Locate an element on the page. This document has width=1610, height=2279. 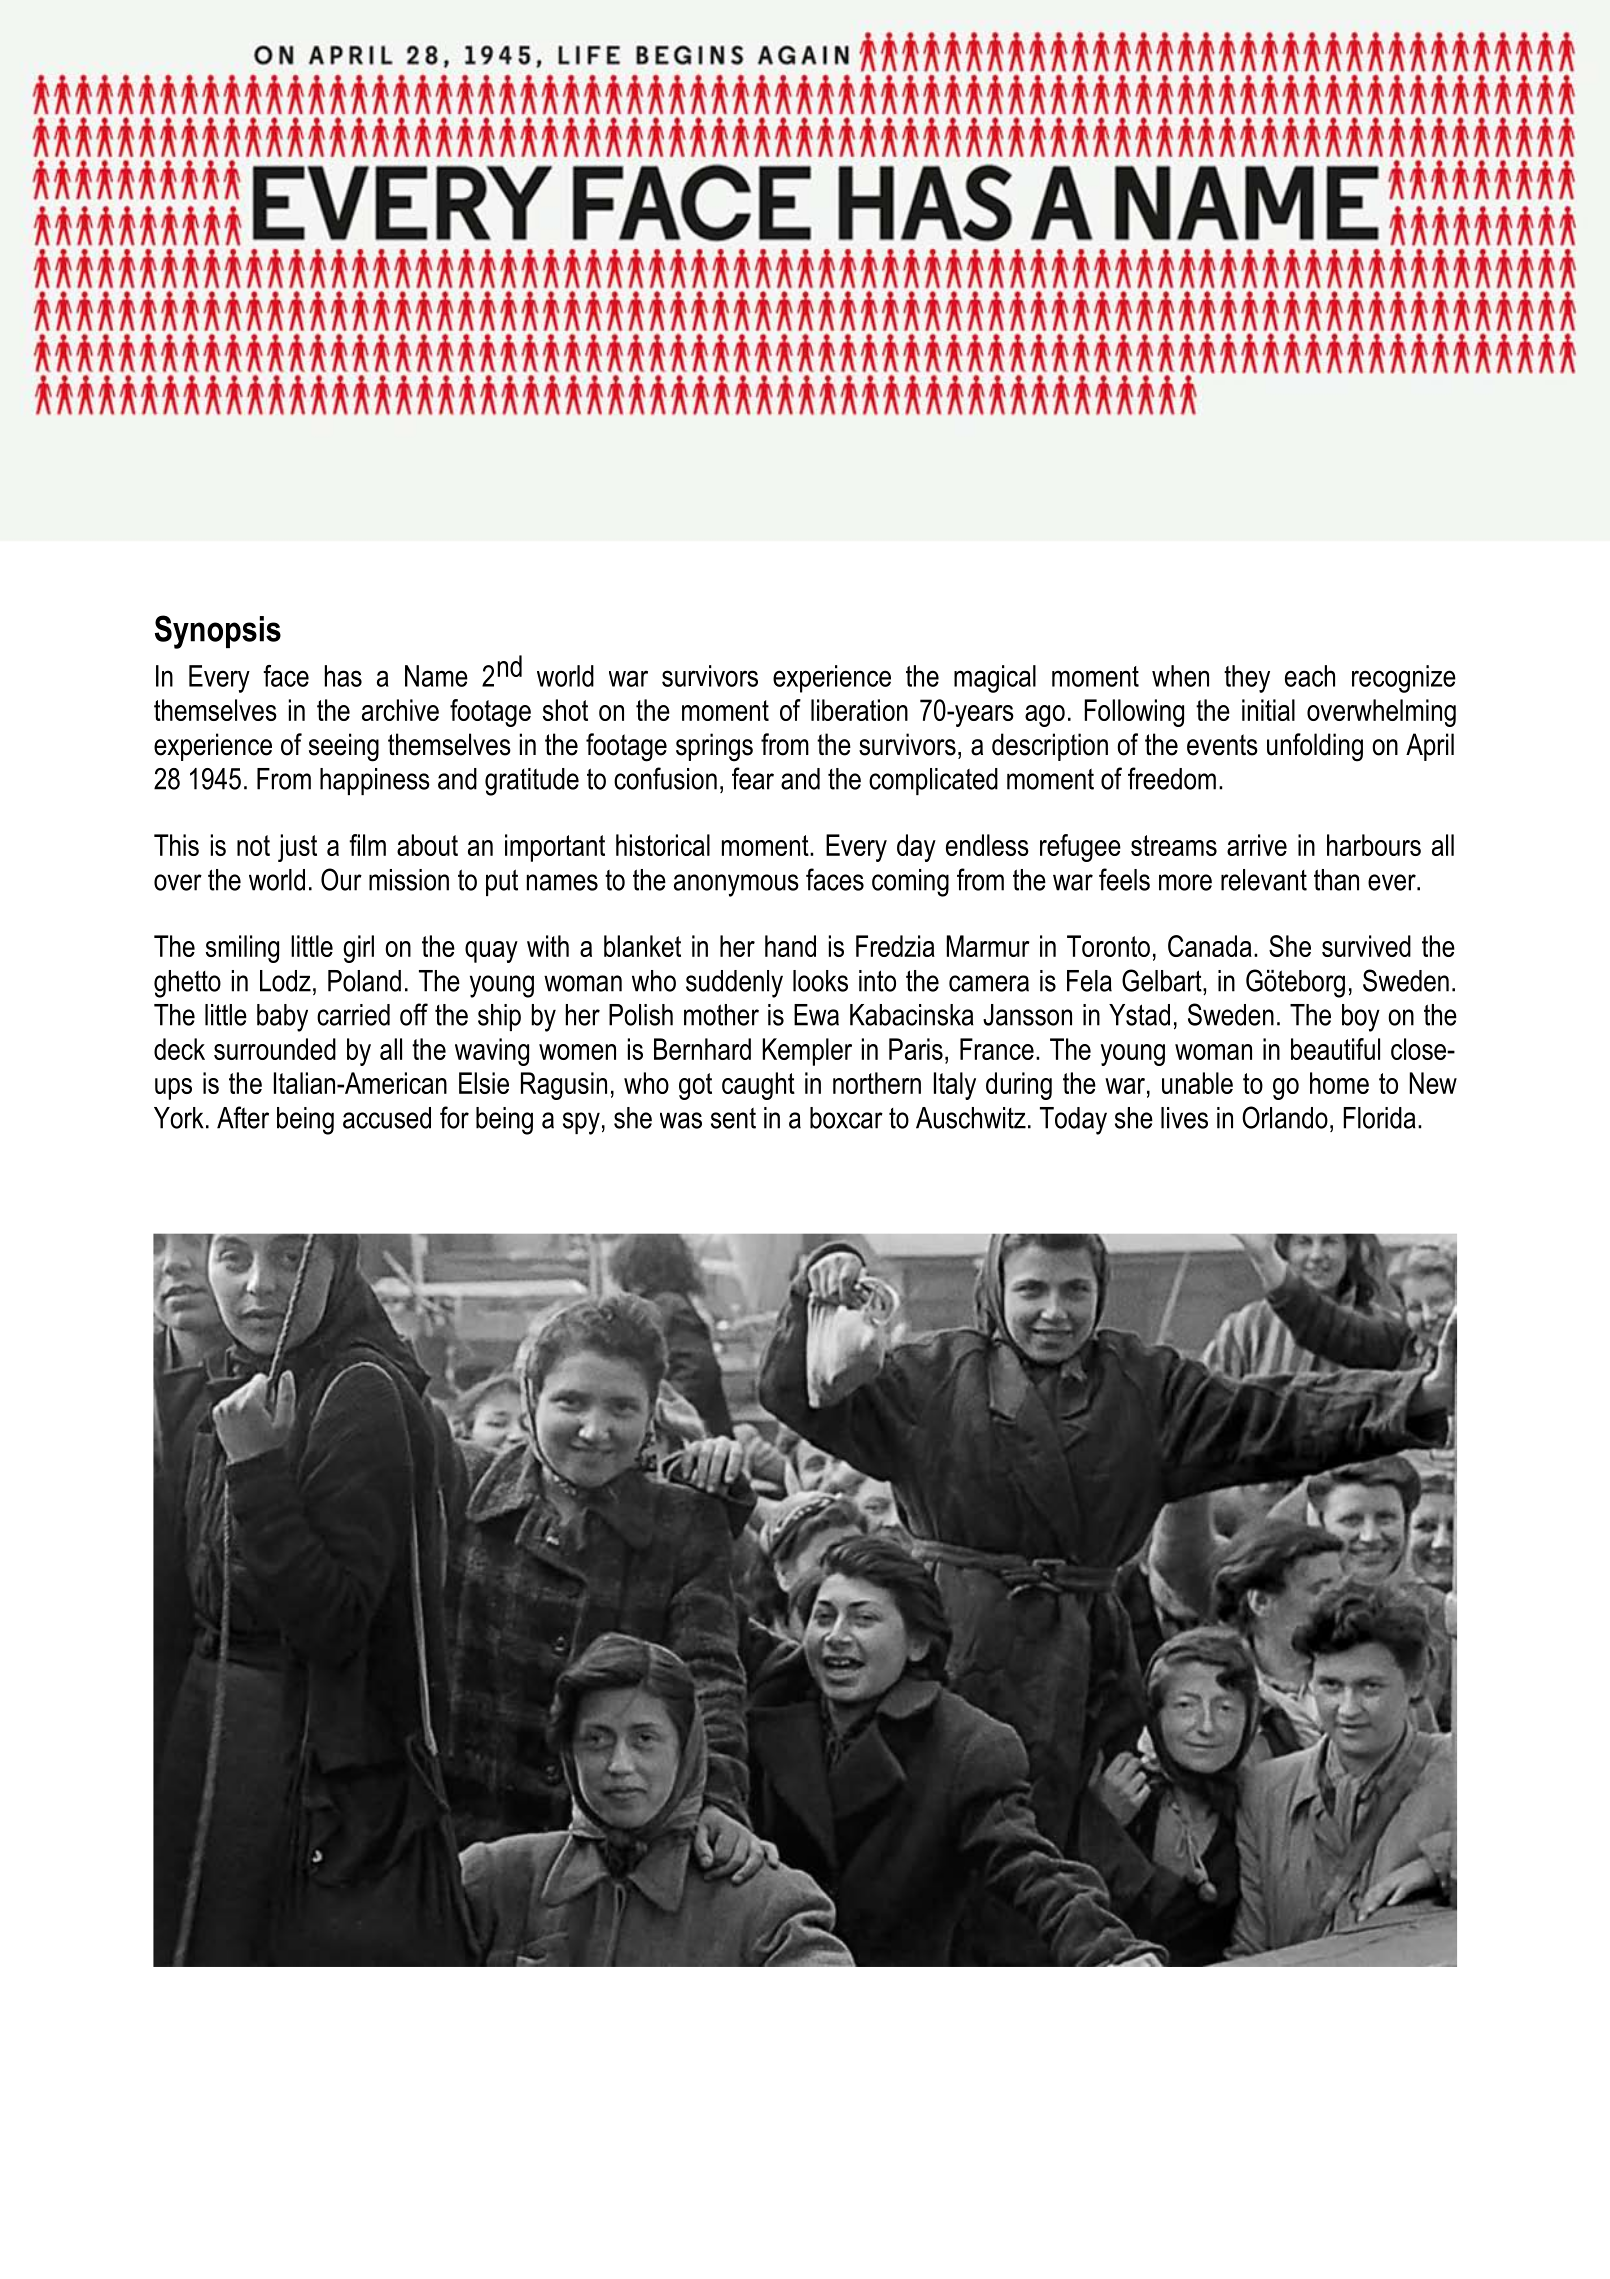
Orlando is located at coordinates (1285, 1117).
